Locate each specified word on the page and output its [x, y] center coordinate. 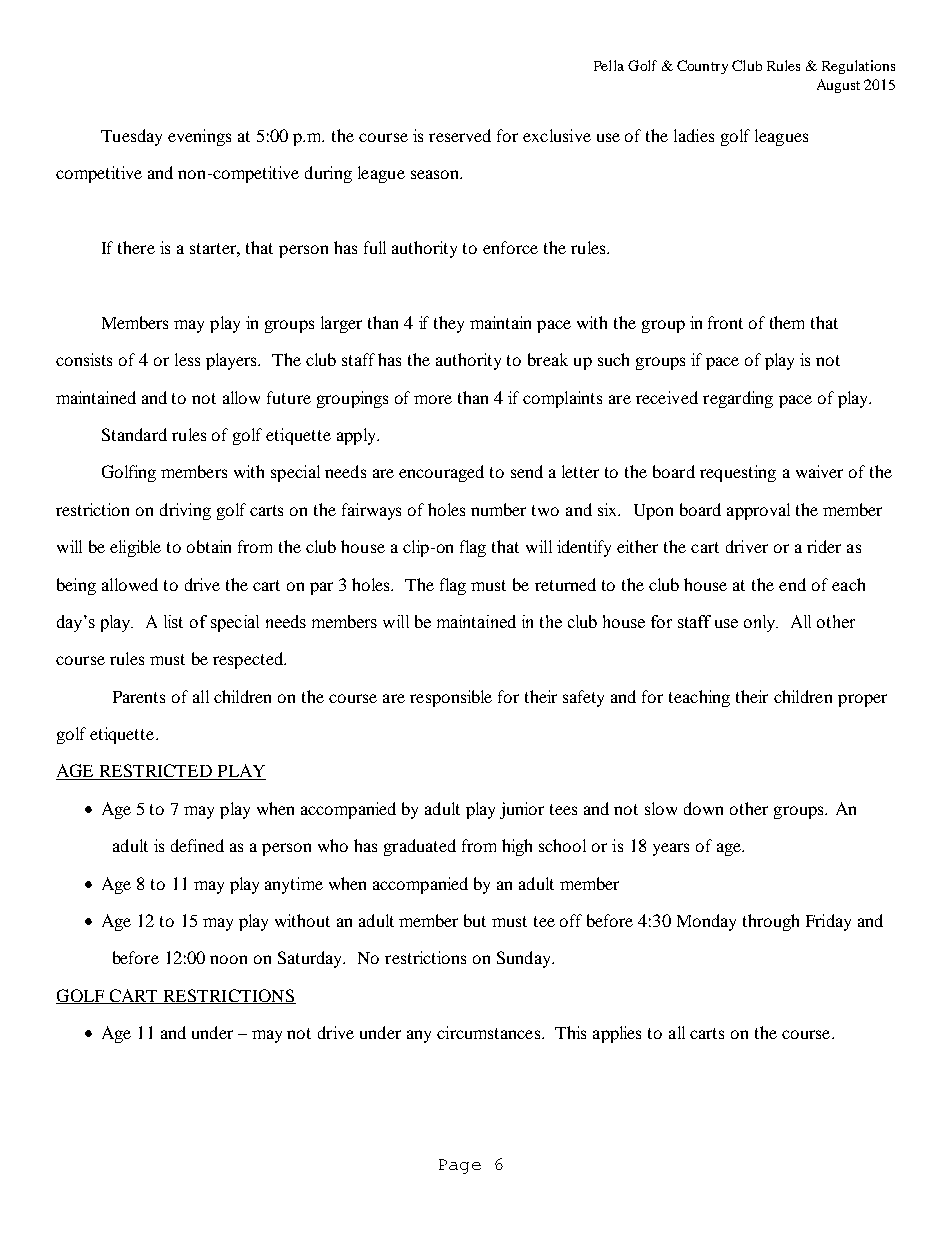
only [761, 623]
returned [565, 584]
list [173, 621]
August [838, 86]
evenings [199, 137]
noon [228, 959]
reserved [460, 135]
